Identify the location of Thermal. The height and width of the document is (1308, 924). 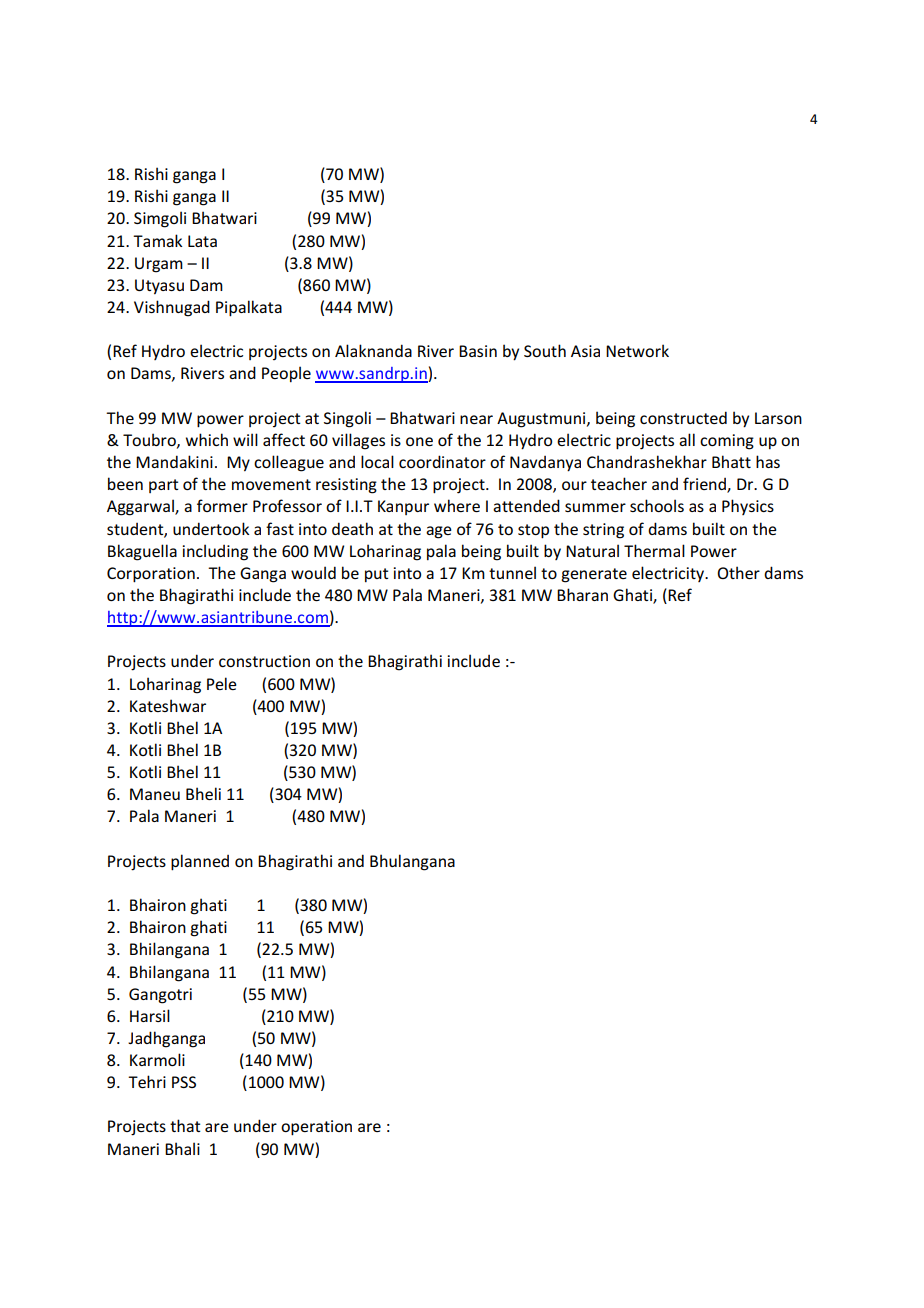
(654, 550).
